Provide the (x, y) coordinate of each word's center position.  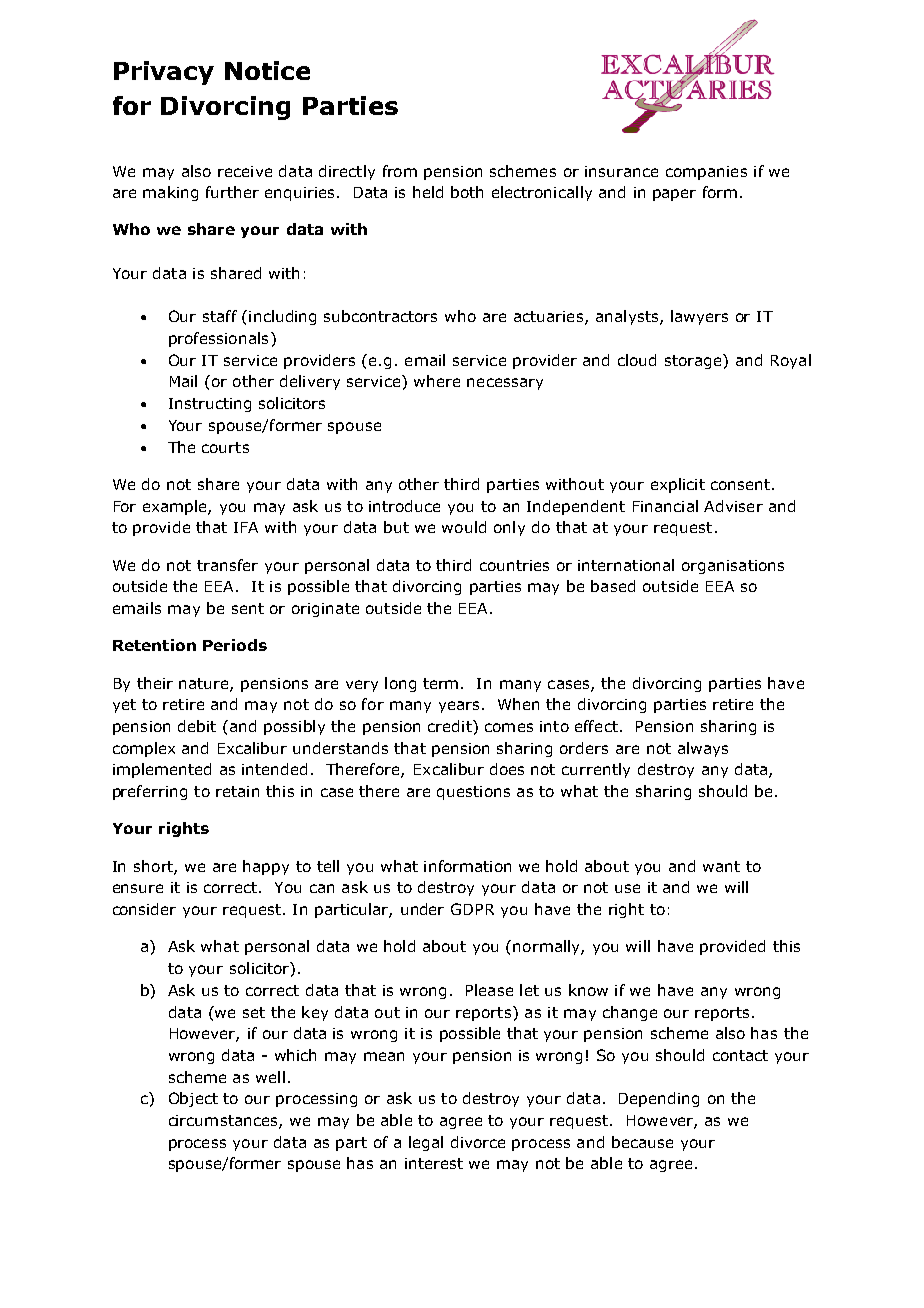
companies (706, 173)
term (440, 683)
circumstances (224, 1122)
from (400, 171)
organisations (733, 567)
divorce (478, 1142)
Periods (235, 645)
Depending (659, 1099)
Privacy (164, 73)
